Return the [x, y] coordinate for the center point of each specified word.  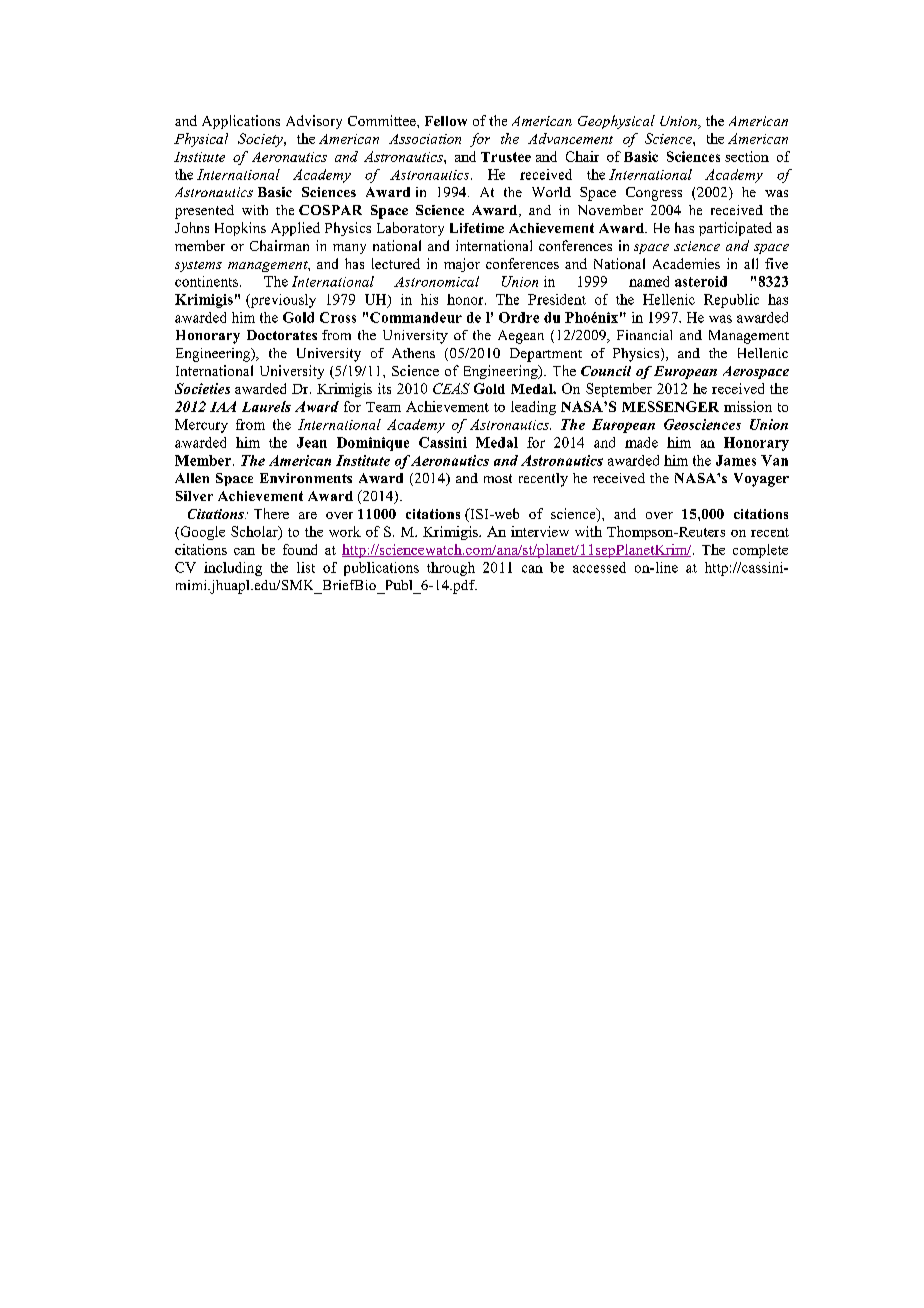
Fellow [446, 121]
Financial [644, 335]
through [451, 569]
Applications [241, 122]
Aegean [521, 337]
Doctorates [282, 335]
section [747, 156]
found [300, 549]
